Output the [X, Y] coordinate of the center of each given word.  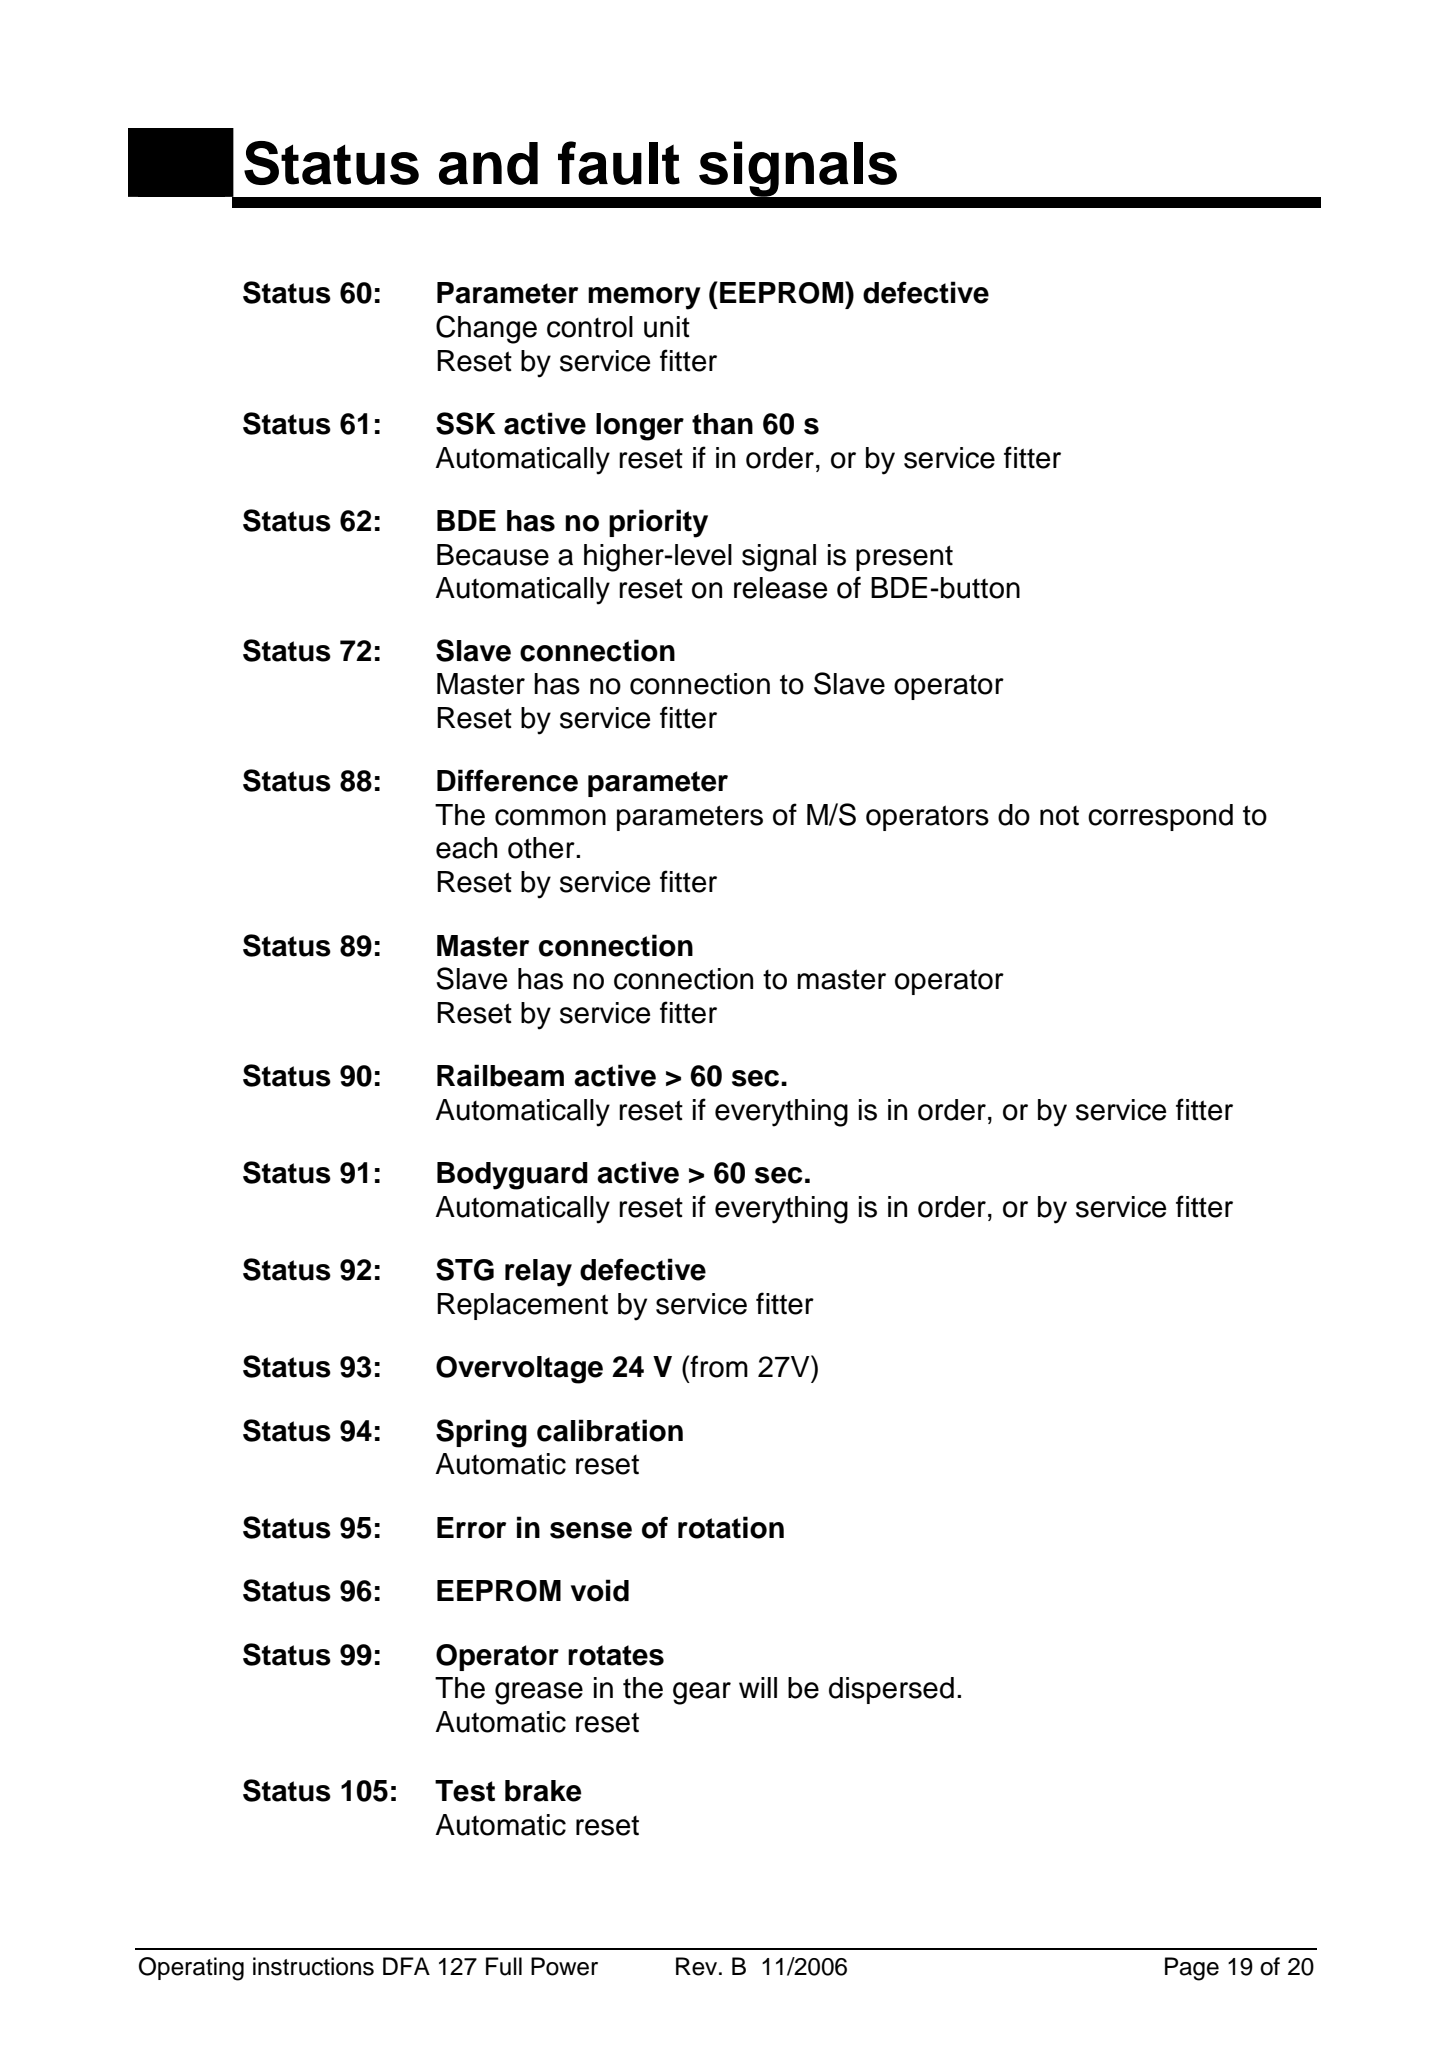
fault [619, 163]
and [488, 163]
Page [1192, 1969]
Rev [698, 1966]
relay [538, 1273]
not [1059, 816]
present [904, 558]
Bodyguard [512, 1176]
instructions [313, 1966]
